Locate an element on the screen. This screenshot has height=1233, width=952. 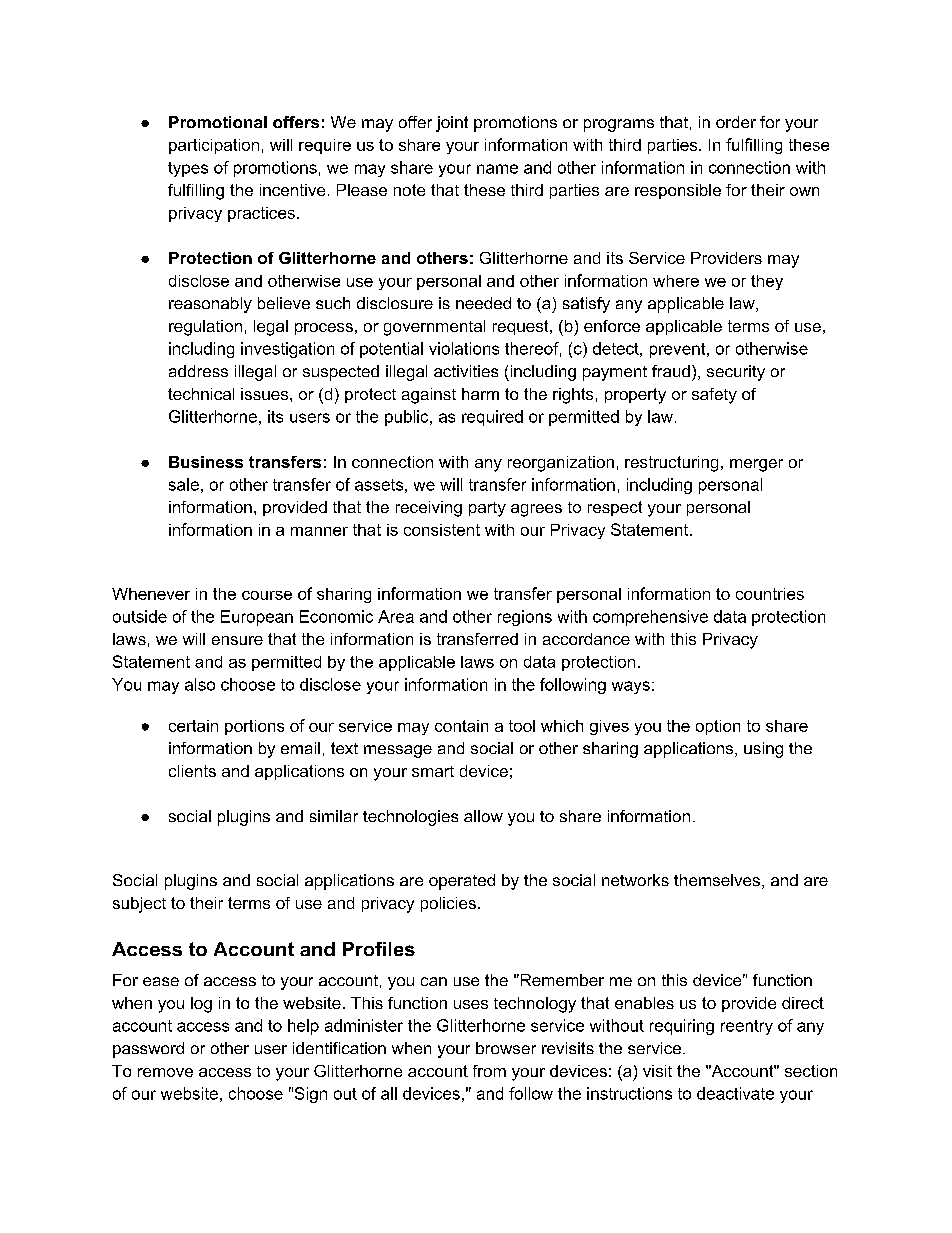
European is located at coordinates (257, 618).
